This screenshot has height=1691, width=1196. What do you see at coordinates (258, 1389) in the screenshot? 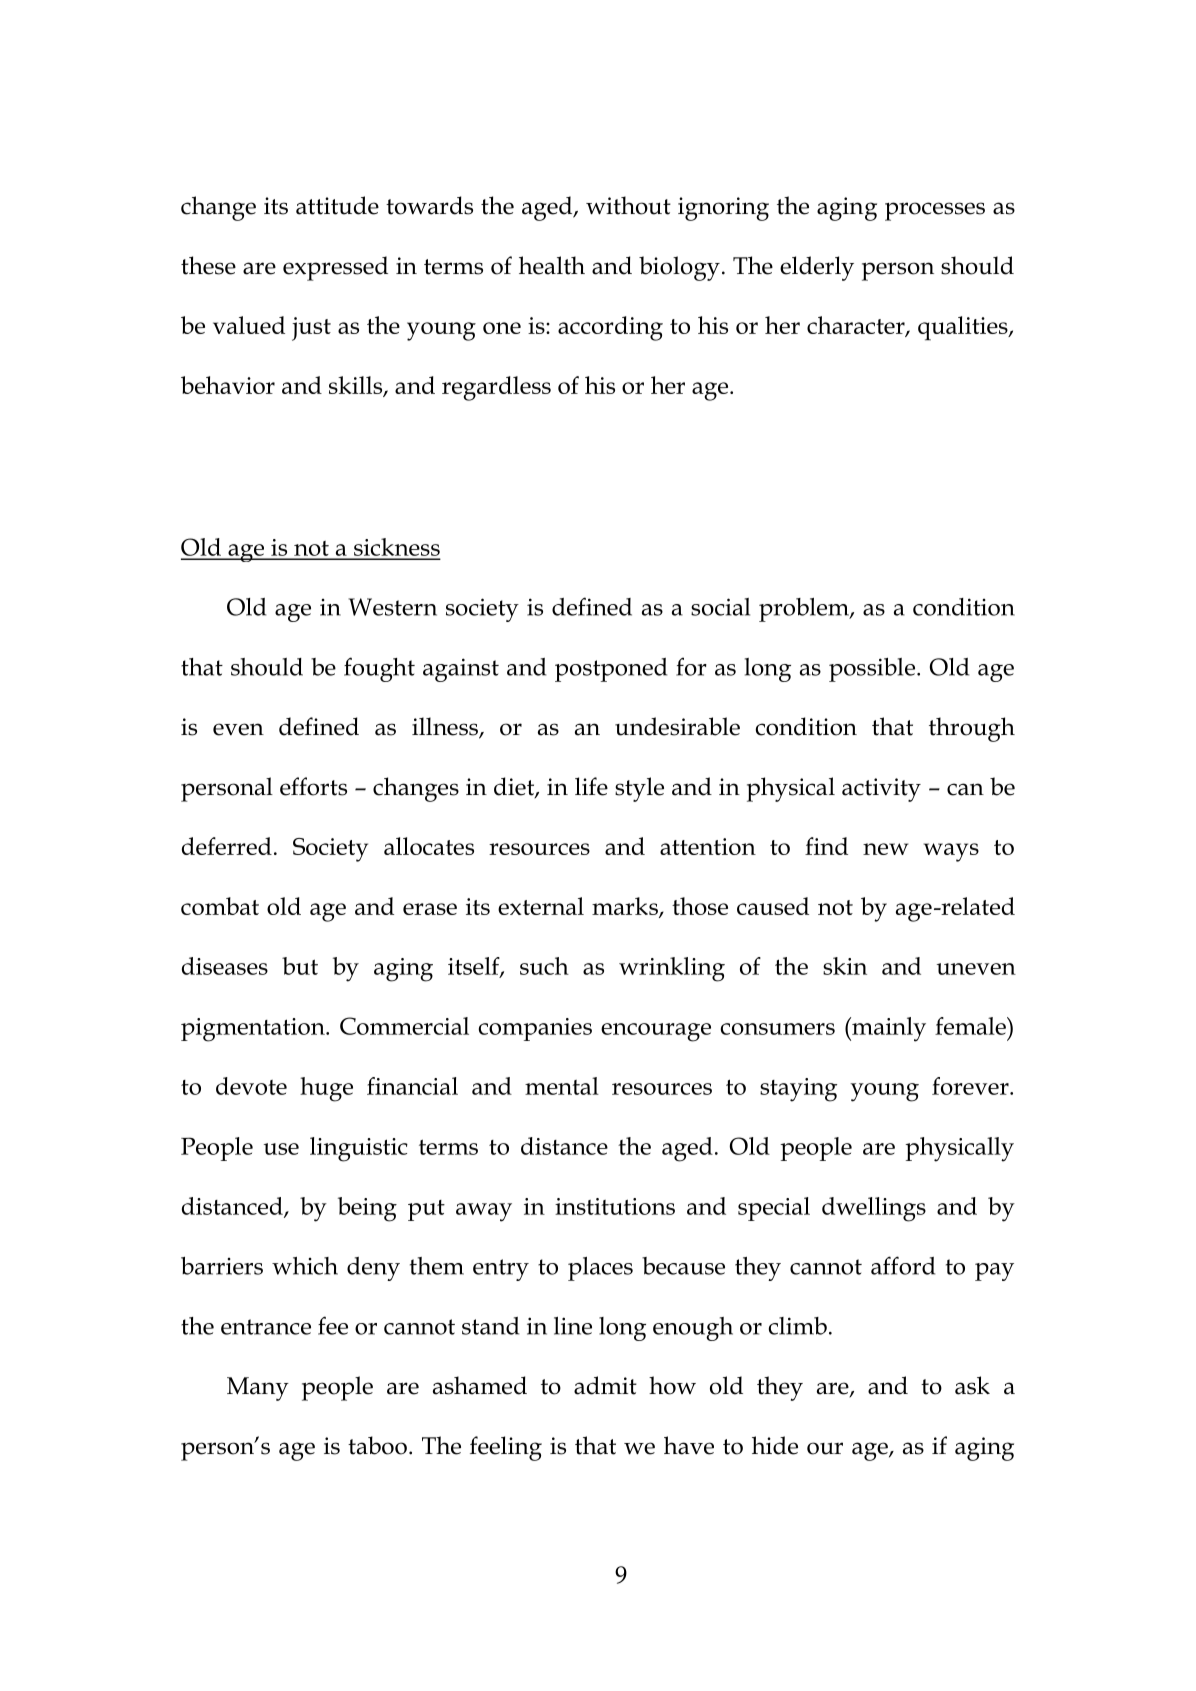
I see `Many` at bounding box center [258, 1389].
